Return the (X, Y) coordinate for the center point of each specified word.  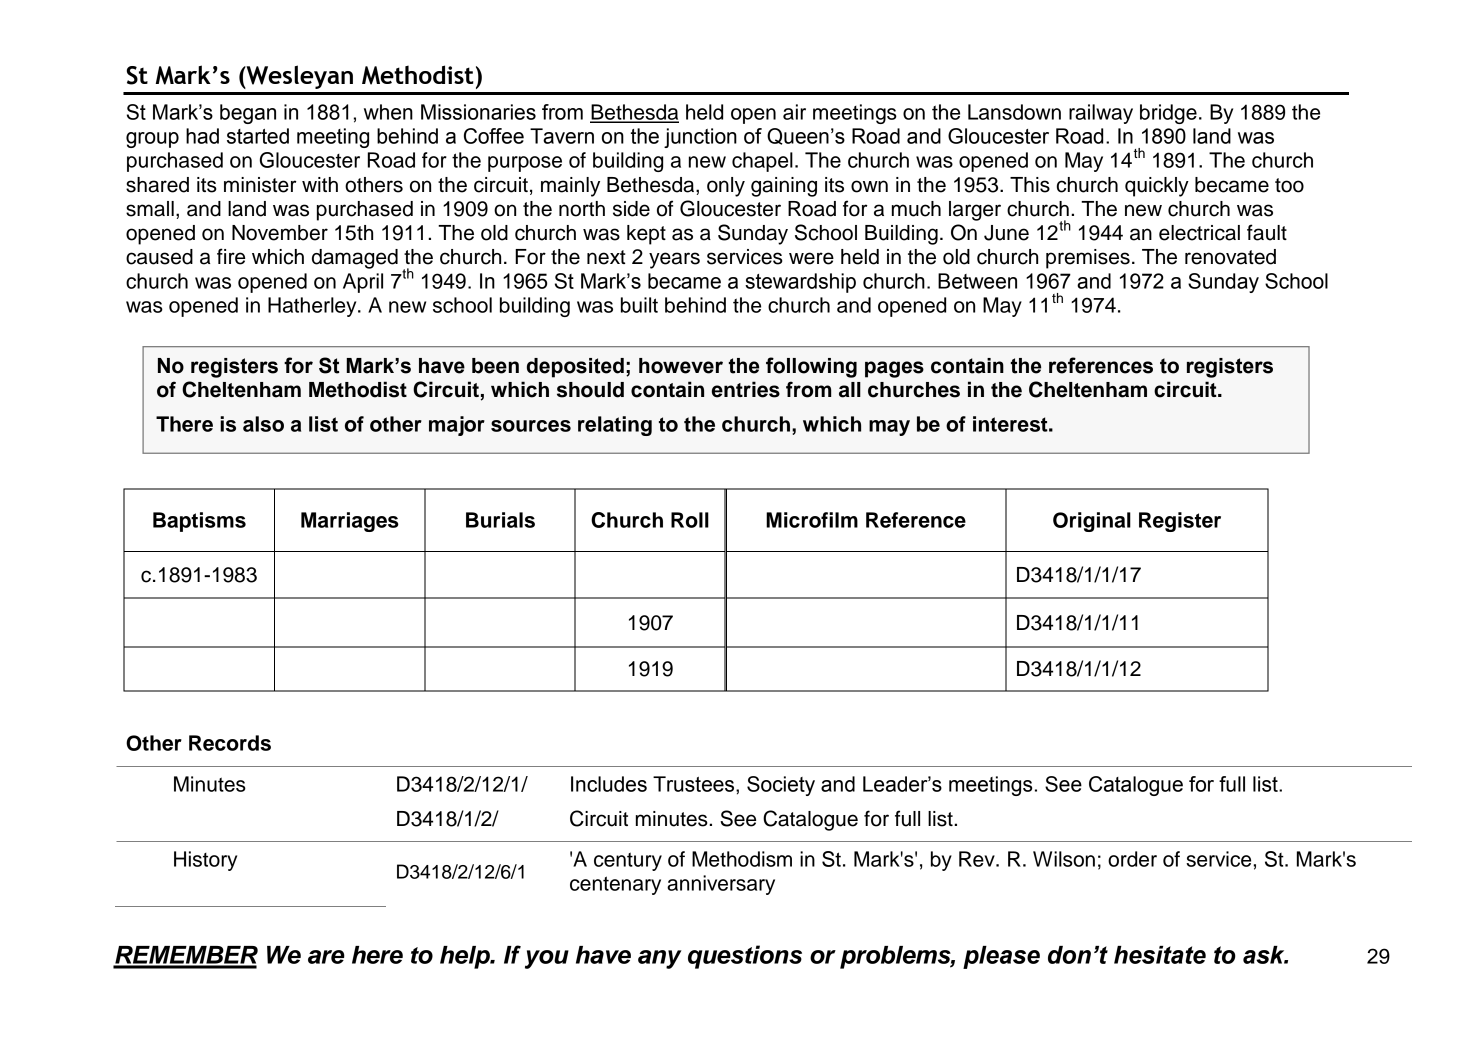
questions (745, 957)
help (466, 957)
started (258, 136)
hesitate (1160, 955)
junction (700, 138)
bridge (1168, 114)
